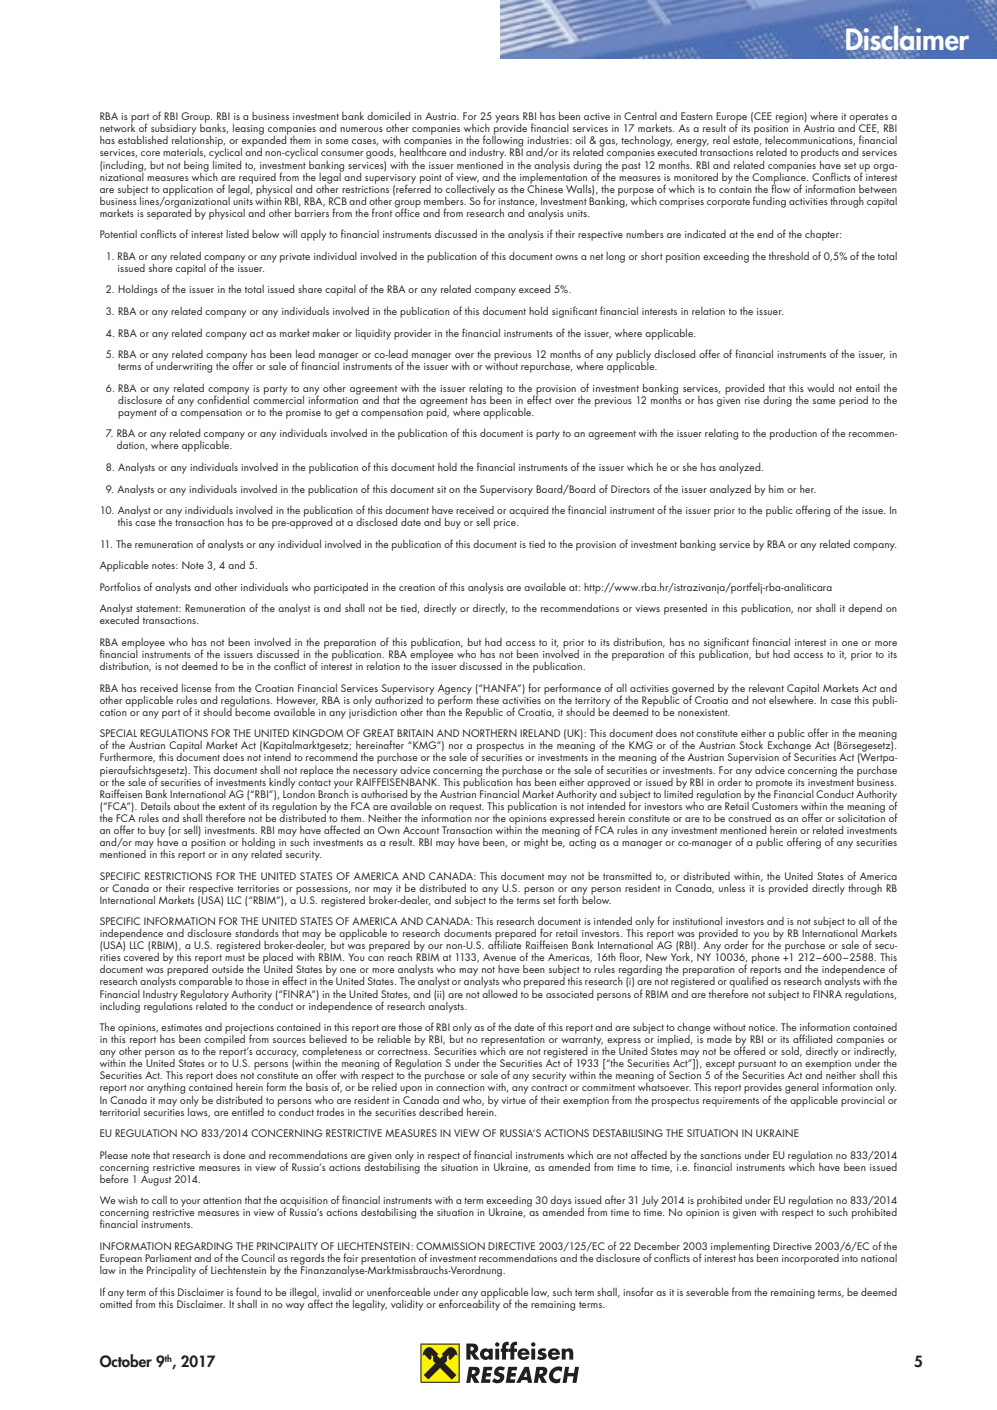  Describe the element at coordinates (502, 142) in the screenshot. I see `following` at that location.
